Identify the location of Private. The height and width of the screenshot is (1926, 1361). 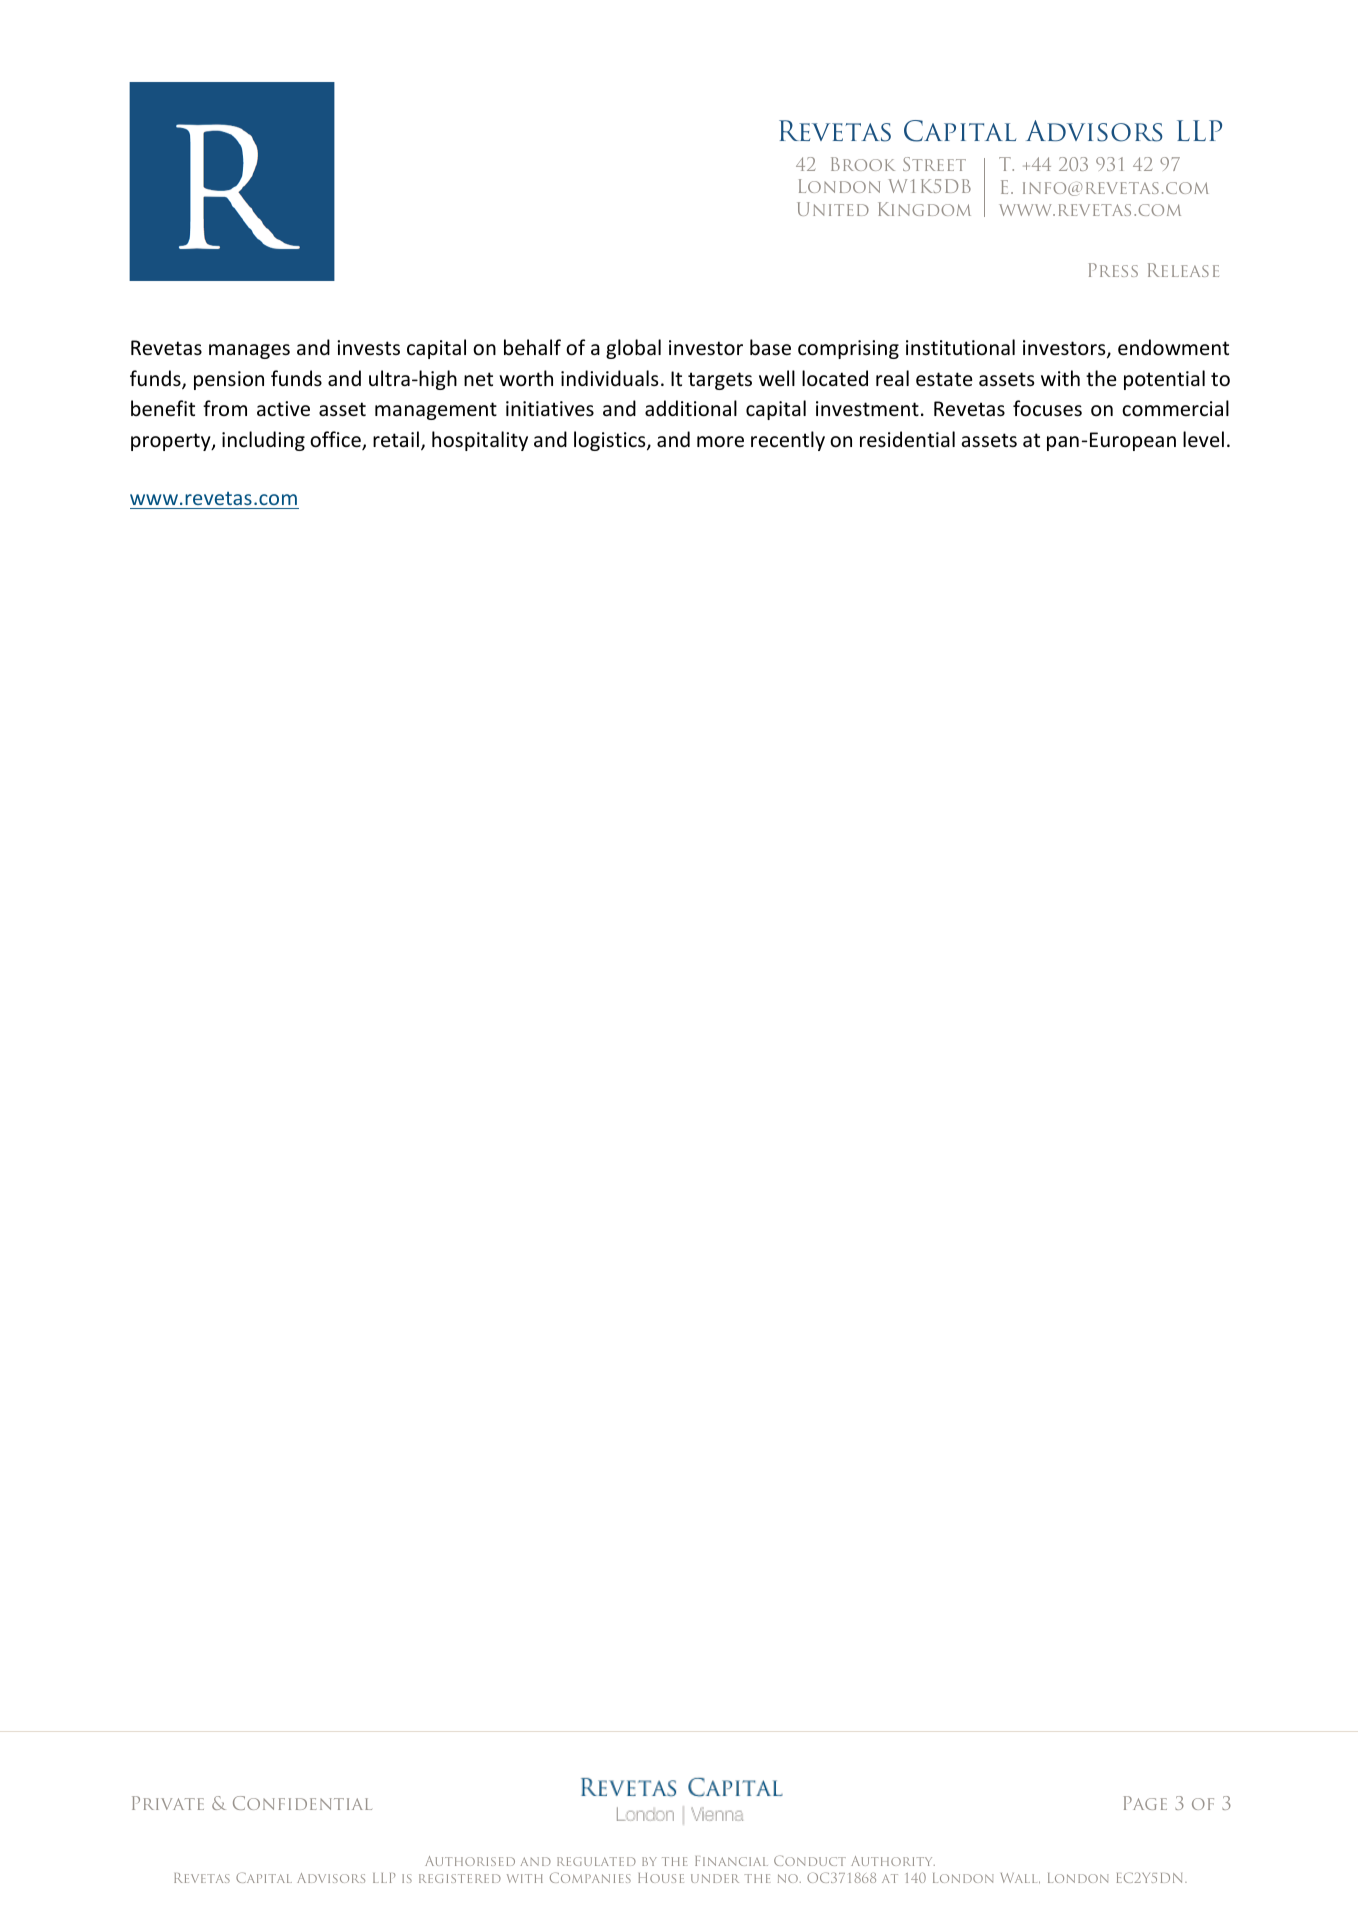
(168, 1803).
